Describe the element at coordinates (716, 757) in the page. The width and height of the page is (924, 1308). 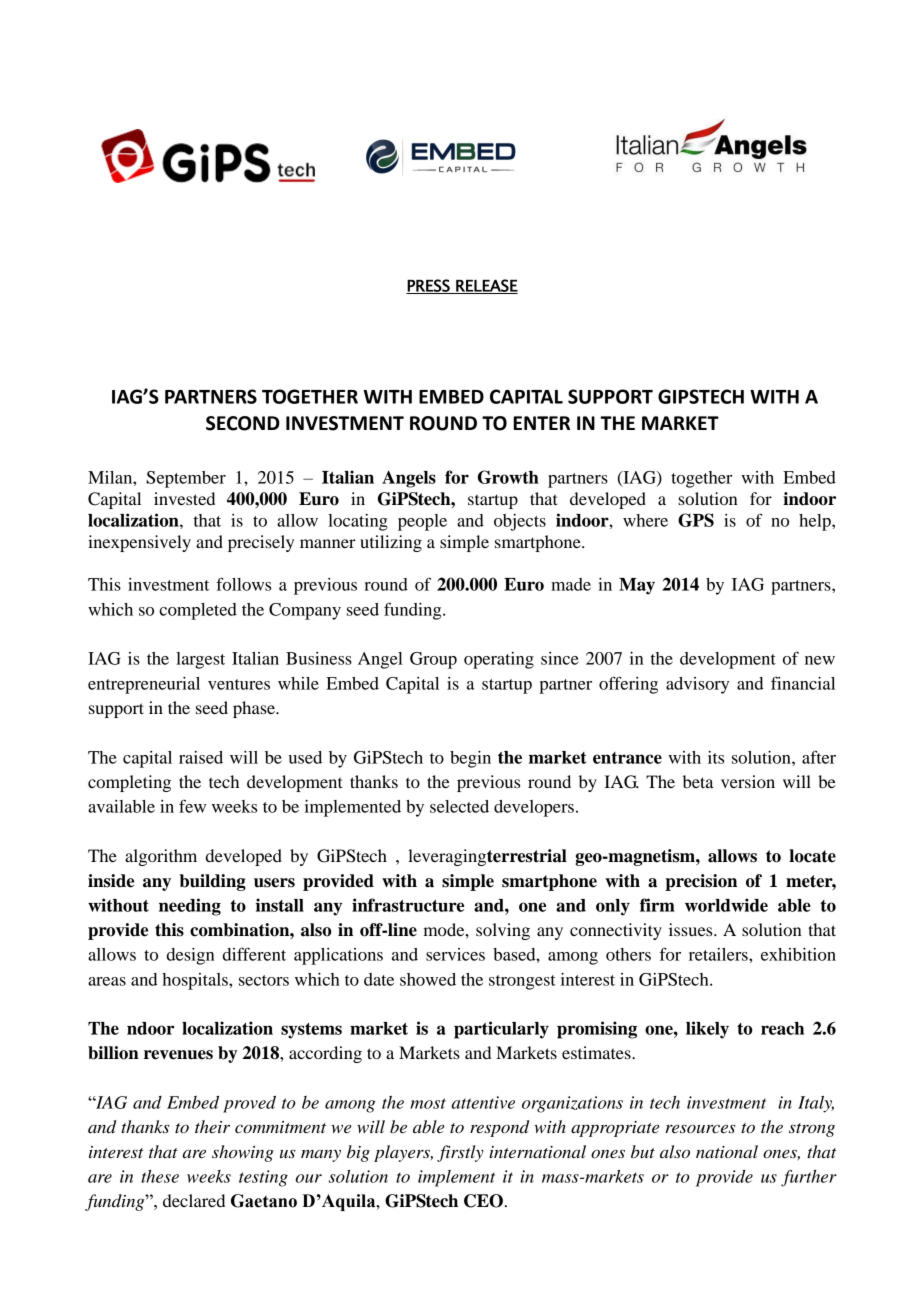
I see `its` at that location.
